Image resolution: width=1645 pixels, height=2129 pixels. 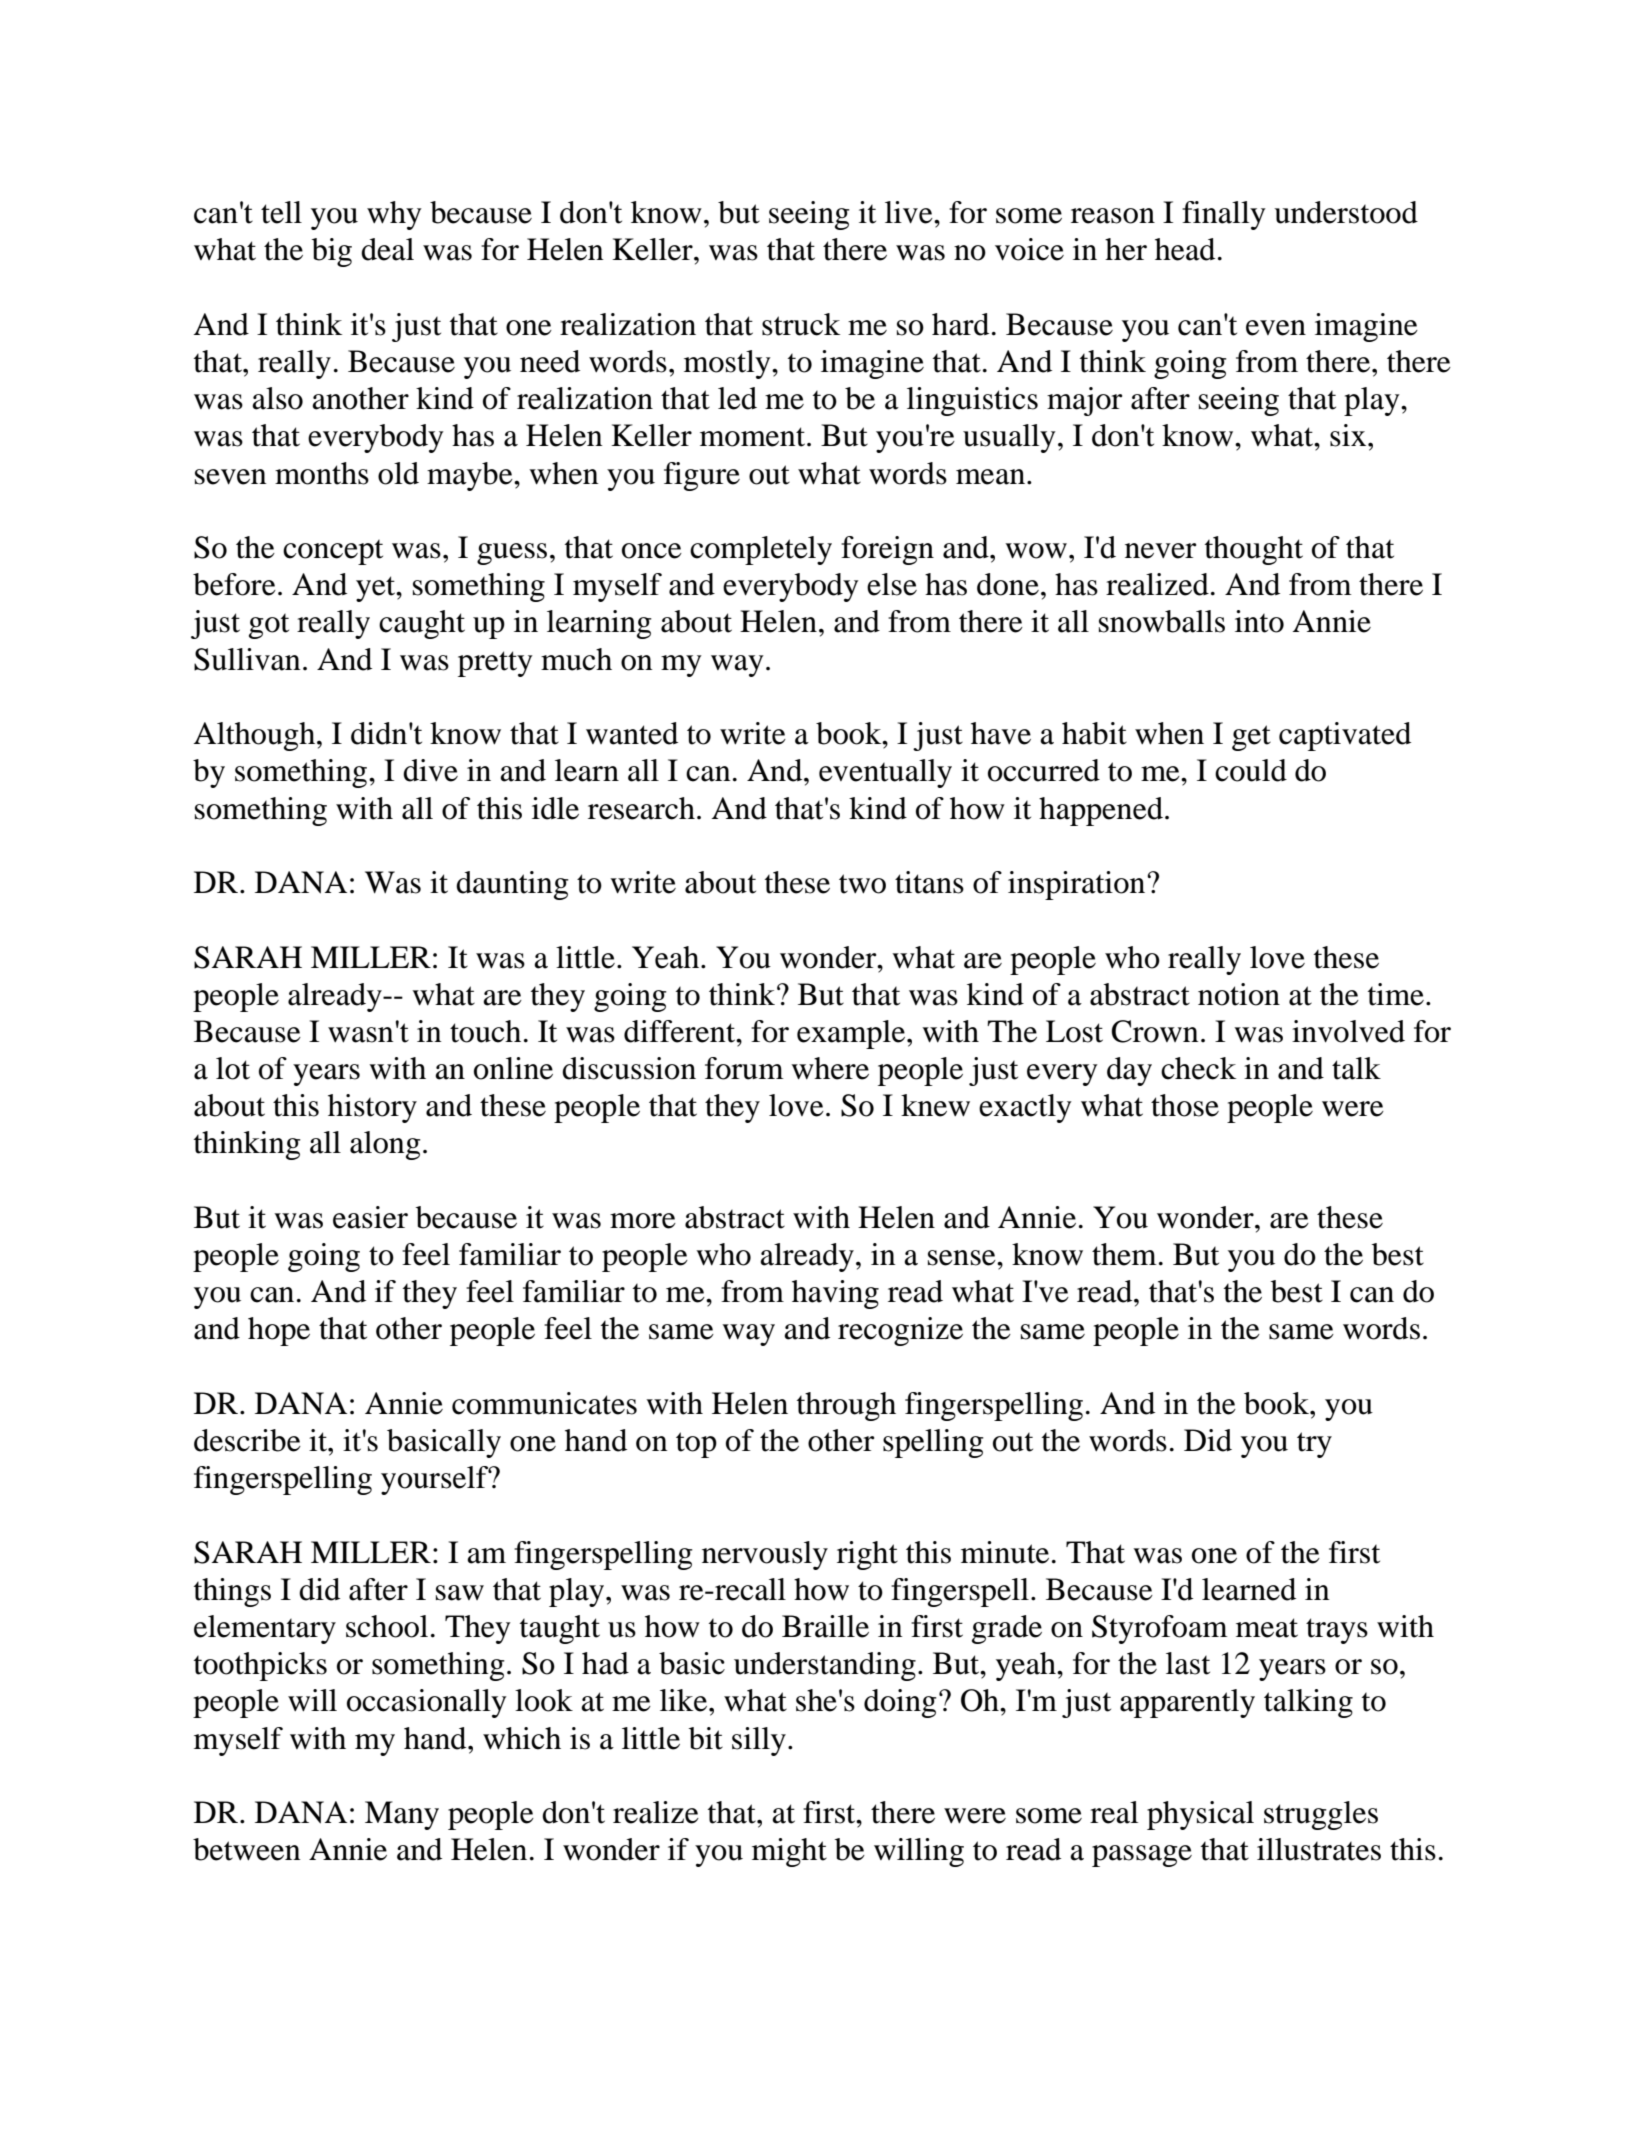 I want to click on example, so click(x=852, y=1034).
